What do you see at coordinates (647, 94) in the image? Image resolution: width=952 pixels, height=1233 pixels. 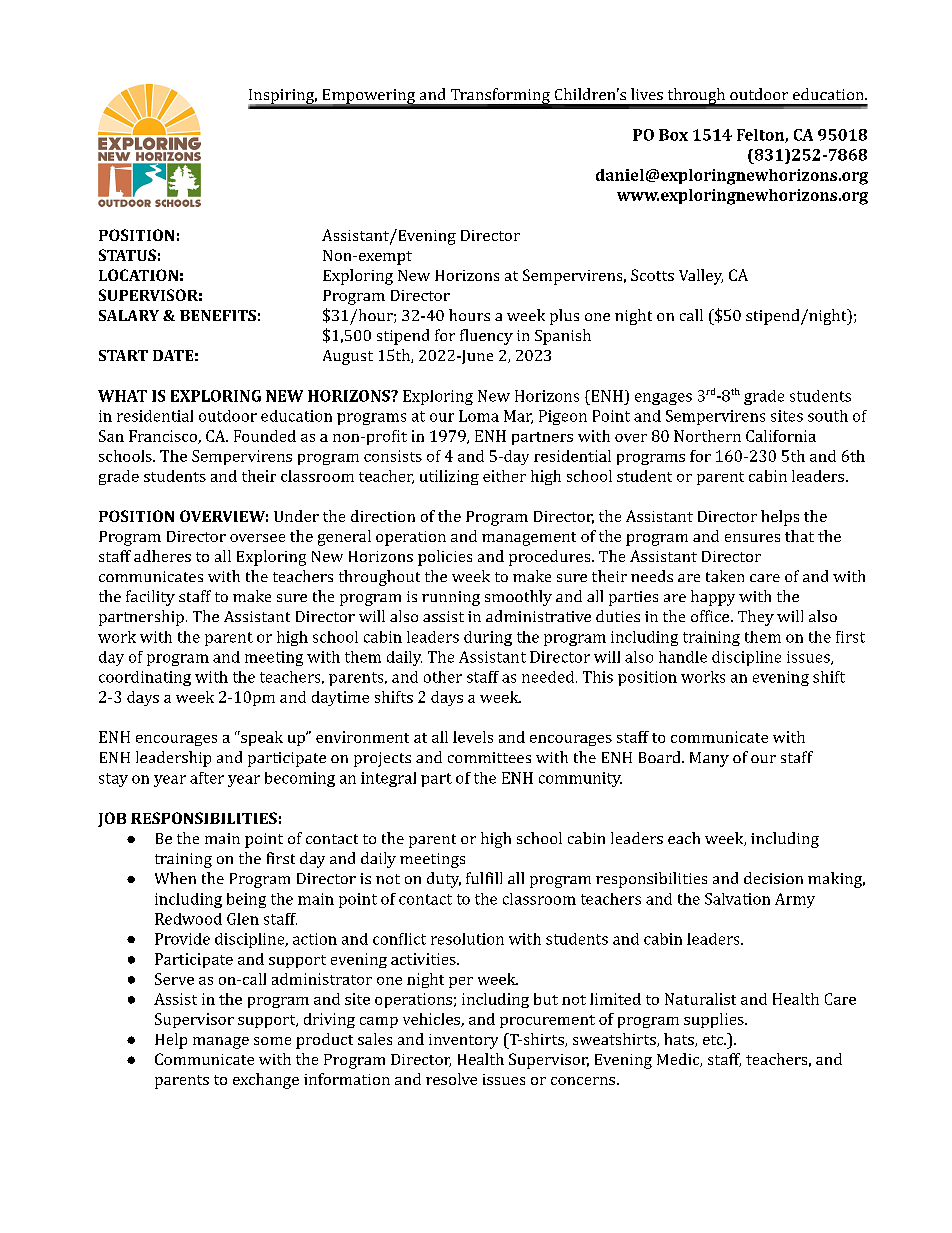 I see `lives` at bounding box center [647, 94].
